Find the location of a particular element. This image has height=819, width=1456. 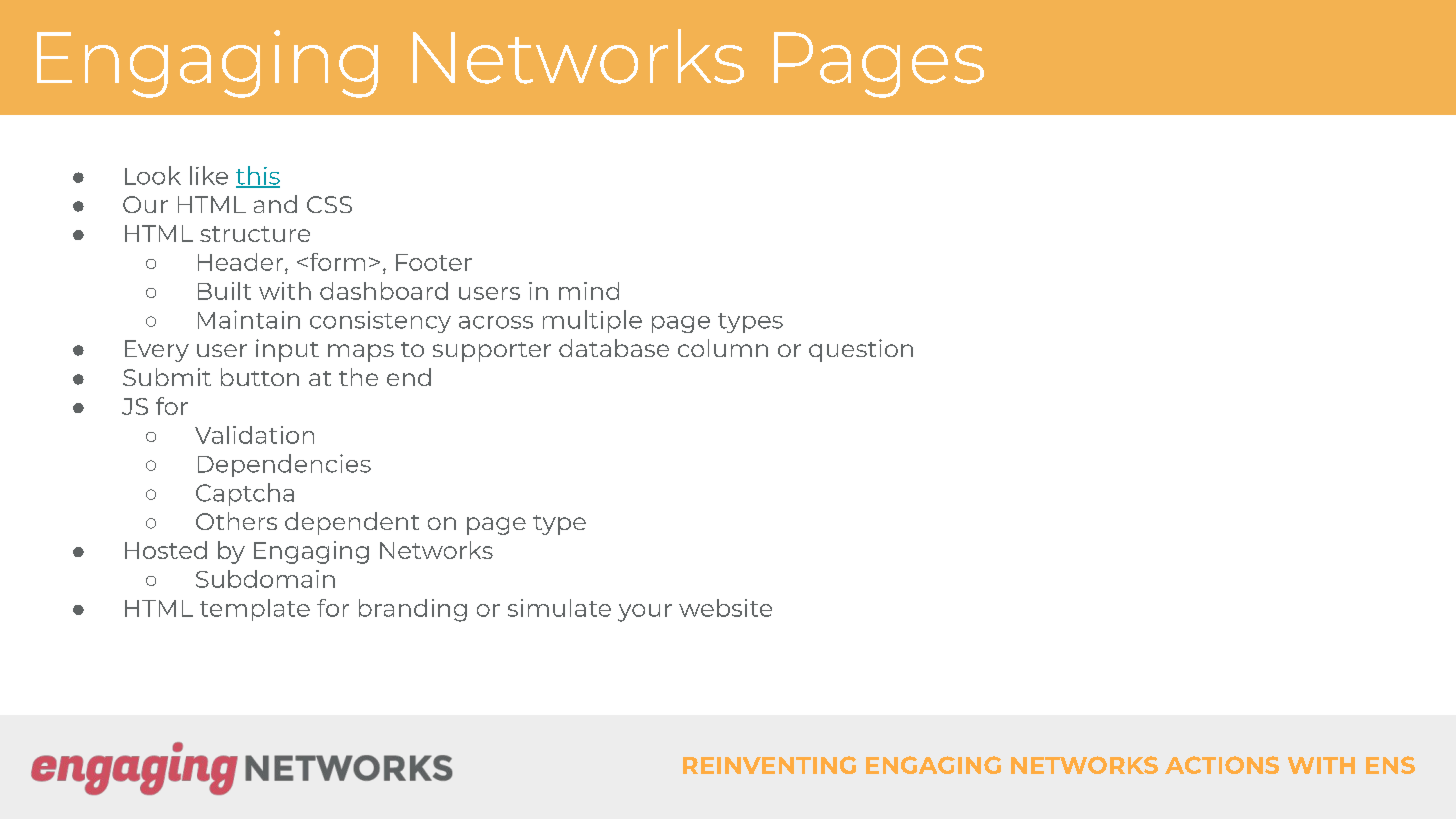

question is located at coordinates (861, 350).
